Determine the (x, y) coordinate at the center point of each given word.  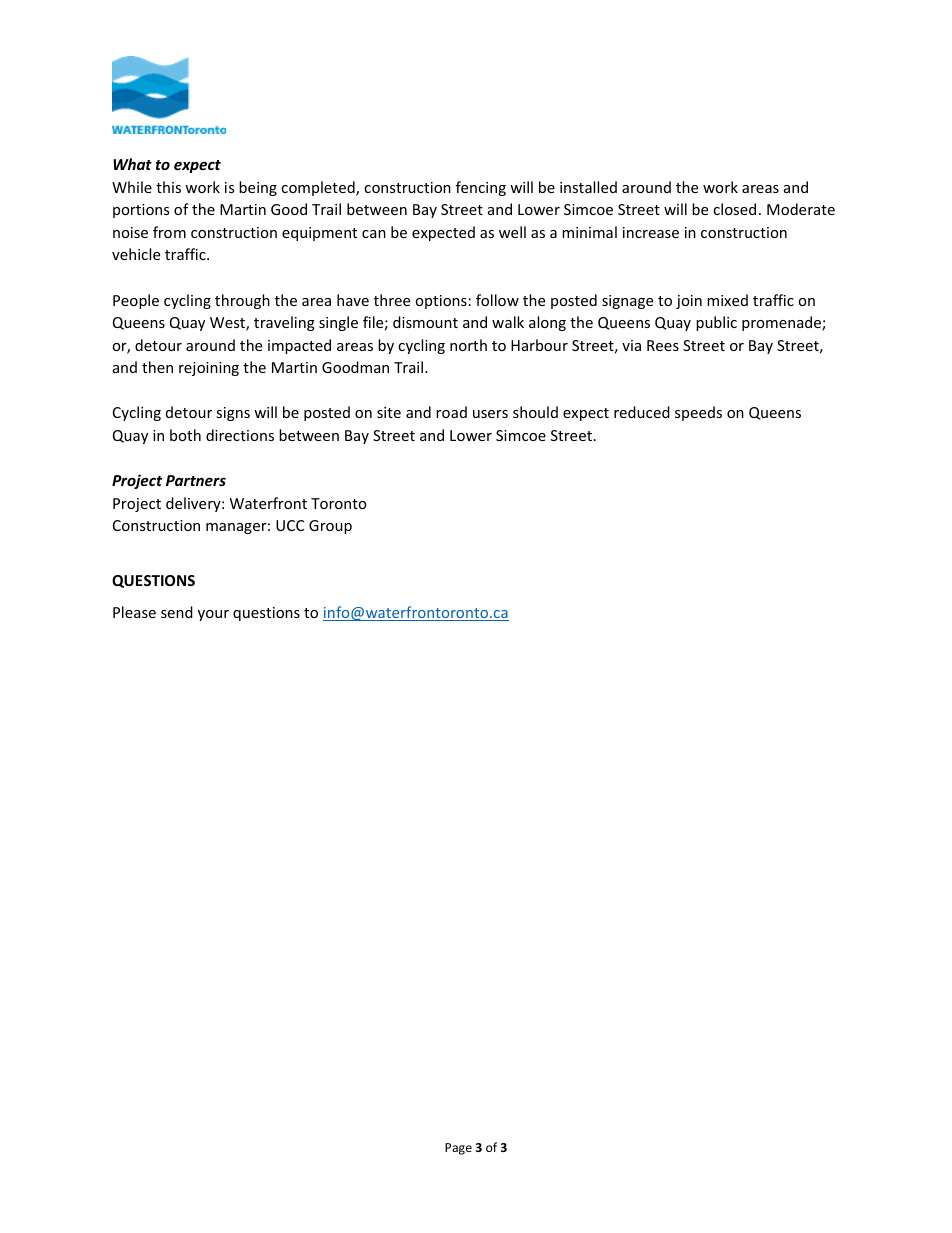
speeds (698, 413)
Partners (196, 480)
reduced (642, 412)
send (177, 612)
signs (233, 414)
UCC (290, 525)
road (451, 412)
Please (134, 612)
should (535, 412)
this (168, 187)
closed (734, 209)
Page (458, 1149)
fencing (481, 188)
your (213, 615)
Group (330, 527)
